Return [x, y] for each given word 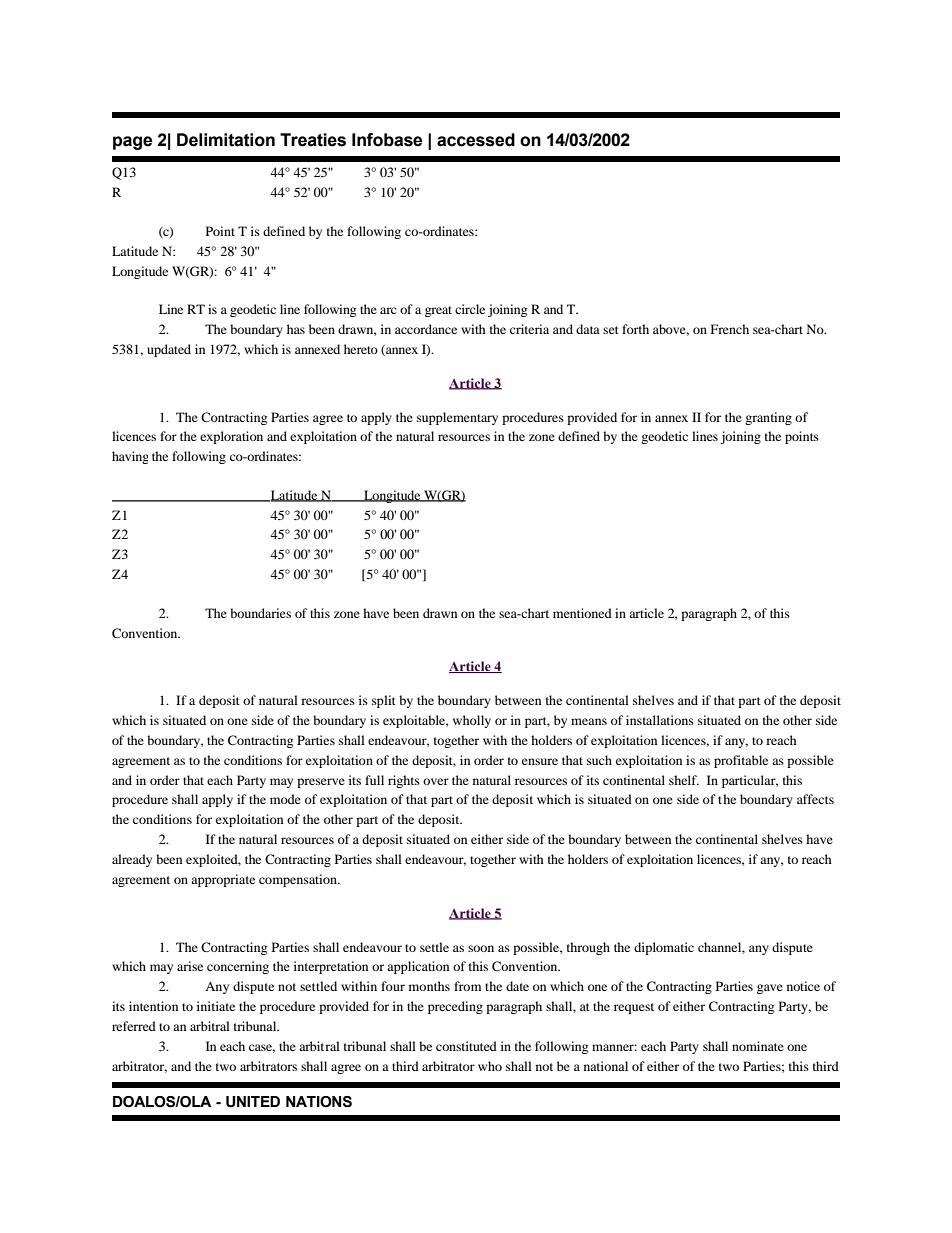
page [132, 143]
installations [660, 720]
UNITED [253, 1102]
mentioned [582, 613]
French [730, 329]
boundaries [260, 613]
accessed [476, 140]
